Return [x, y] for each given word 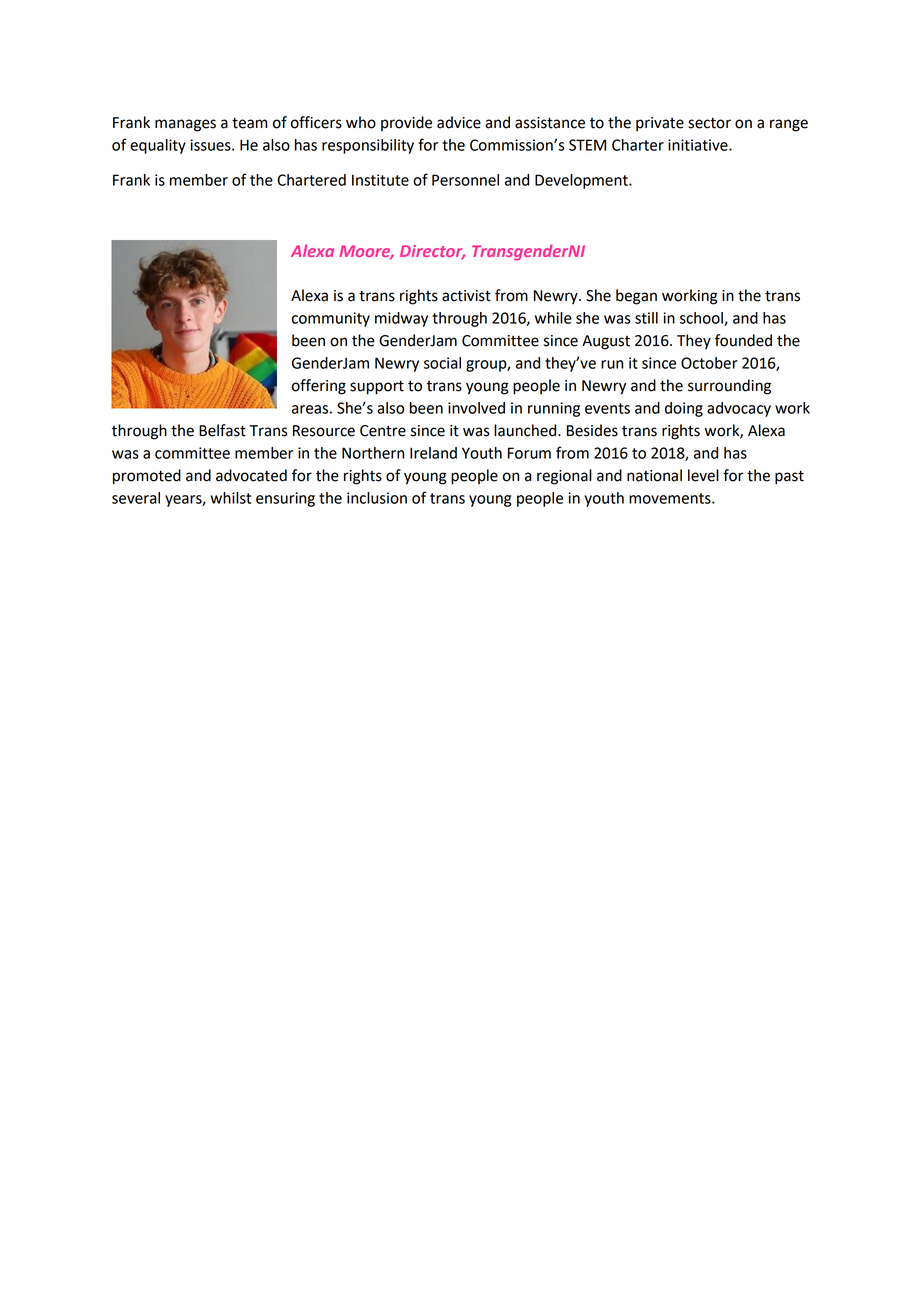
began [636, 297]
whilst [230, 498]
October [709, 363]
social [442, 363]
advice [459, 122]
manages [185, 125]
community [331, 319]
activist [466, 296]
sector [709, 123]
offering [319, 387]
